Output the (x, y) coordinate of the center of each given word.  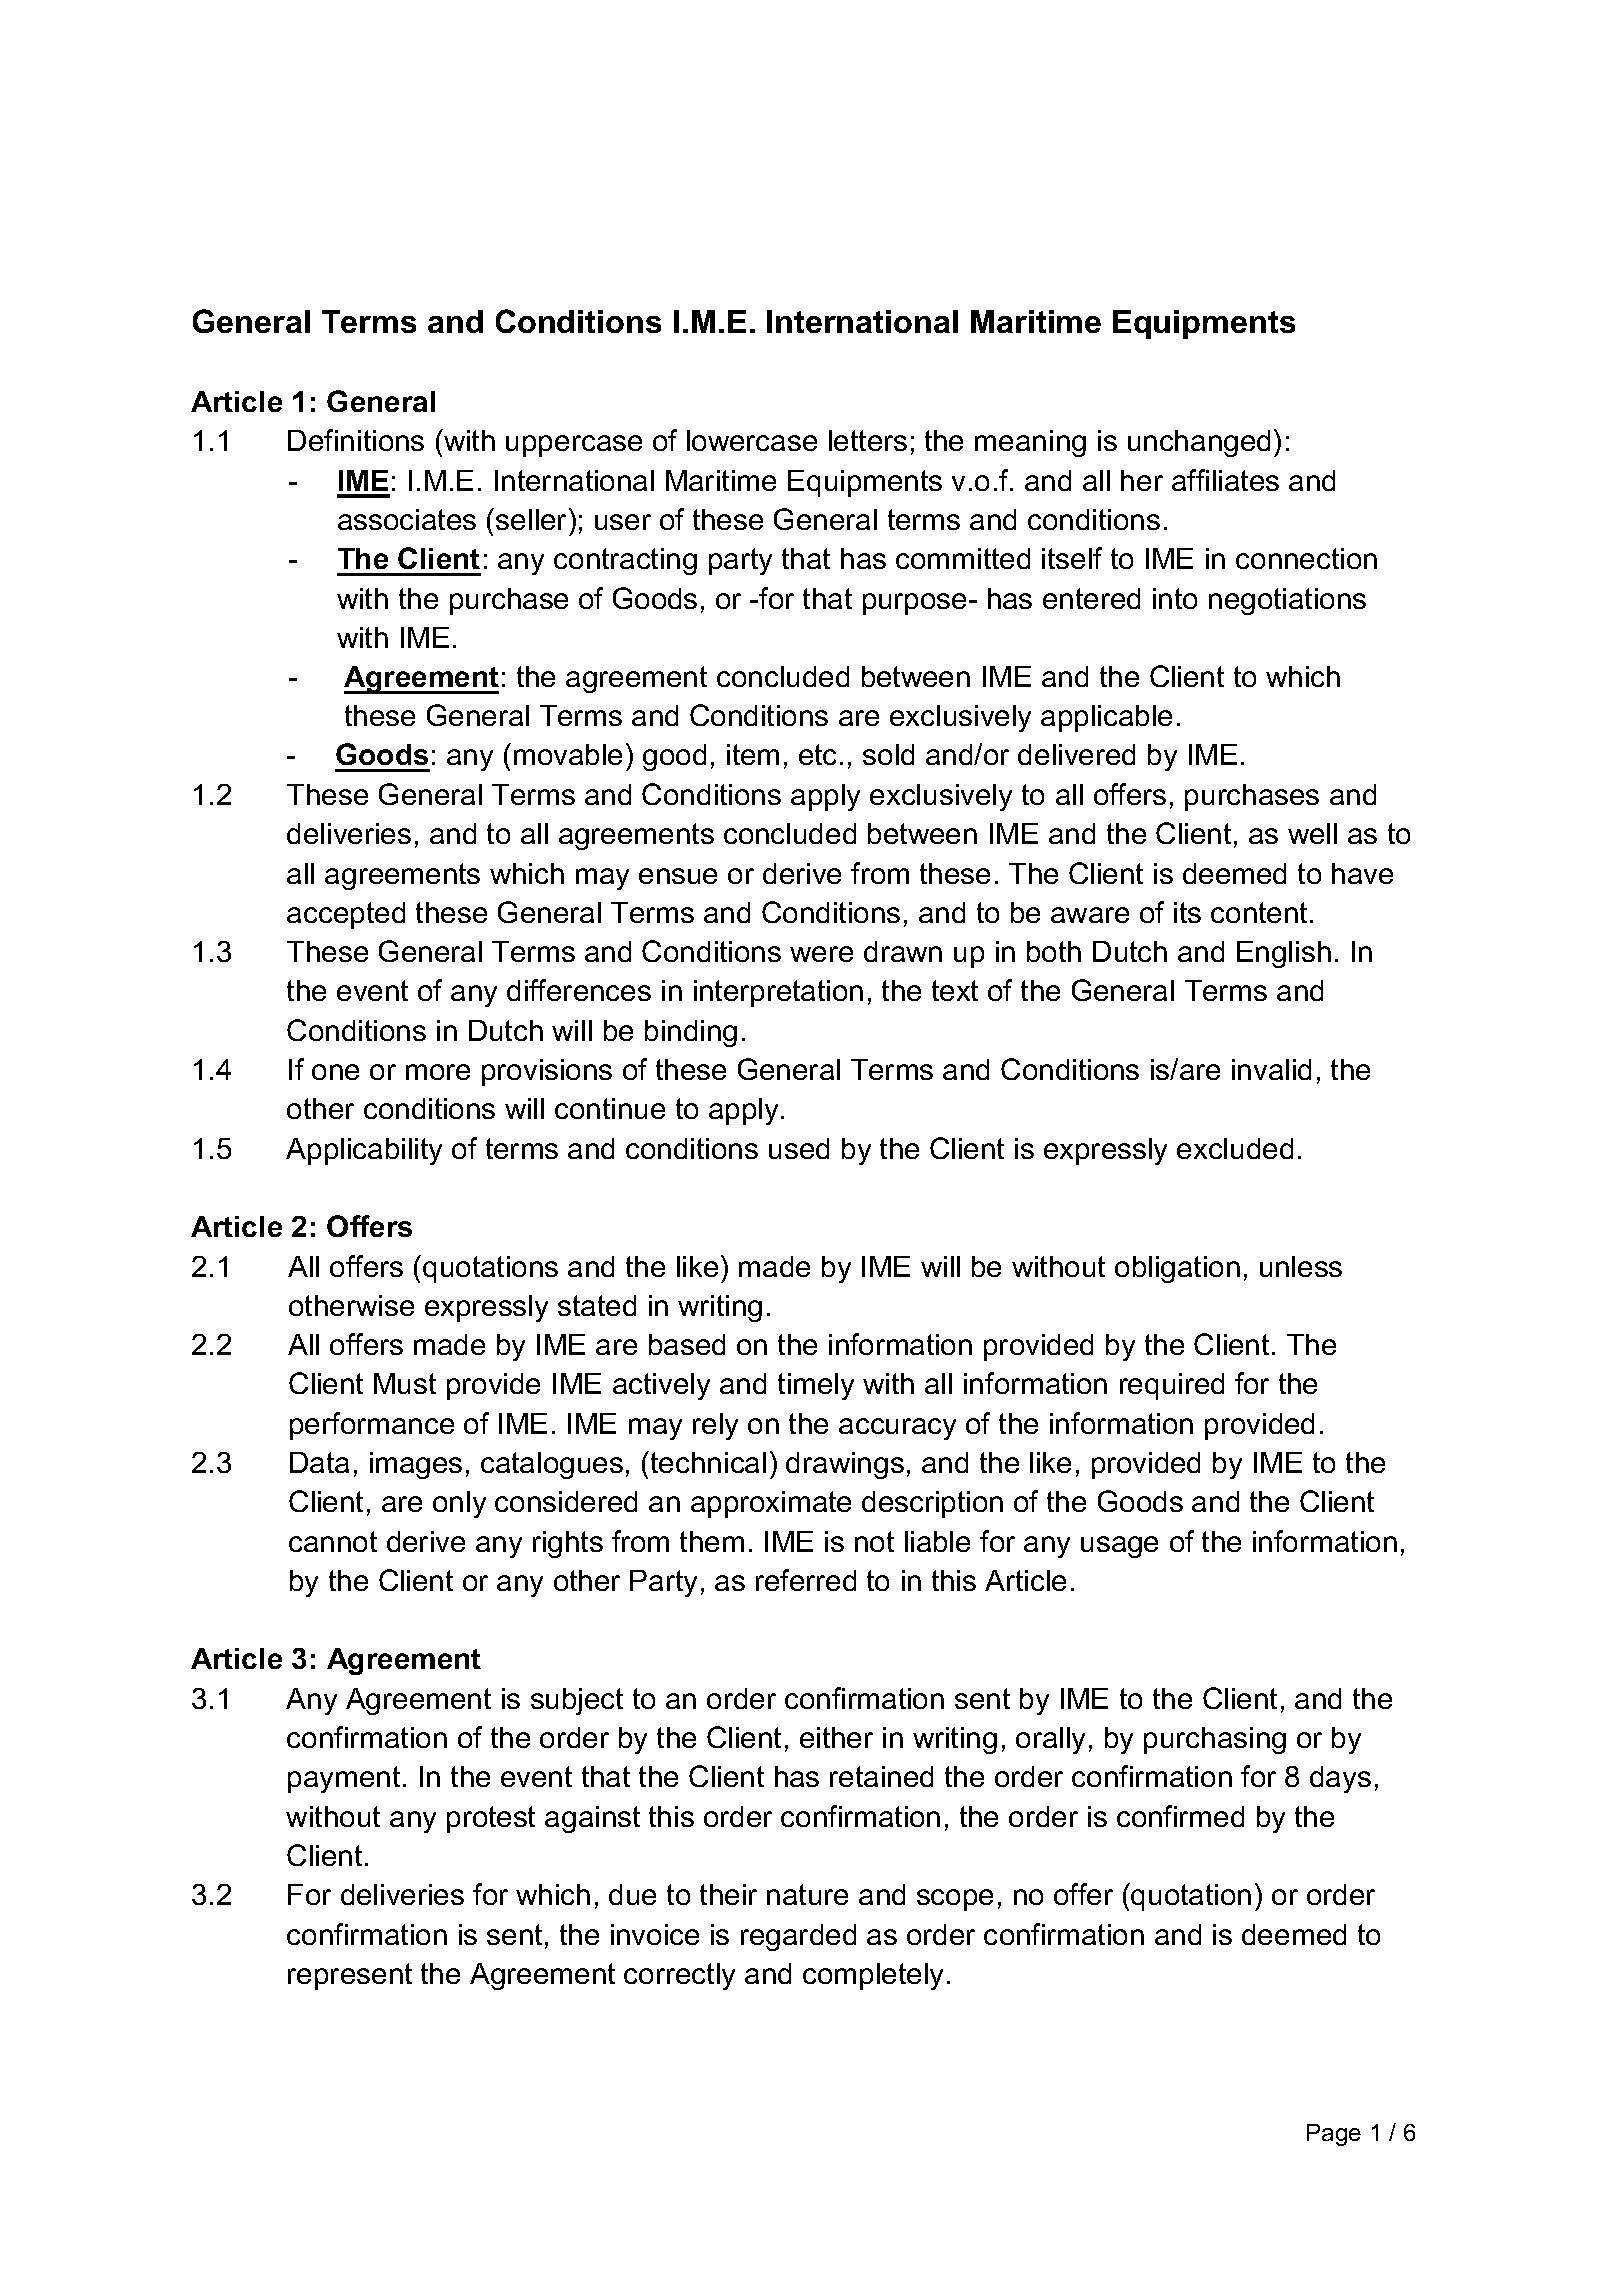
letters (868, 440)
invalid (1271, 1069)
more (438, 1072)
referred (806, 1580)
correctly (679, 1976)
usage (1119, 1547)
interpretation (778, 993)
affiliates (1225, 480)
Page (1334, 2135)
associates (407, 519)
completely (873, 1976)
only (459, 1504)
